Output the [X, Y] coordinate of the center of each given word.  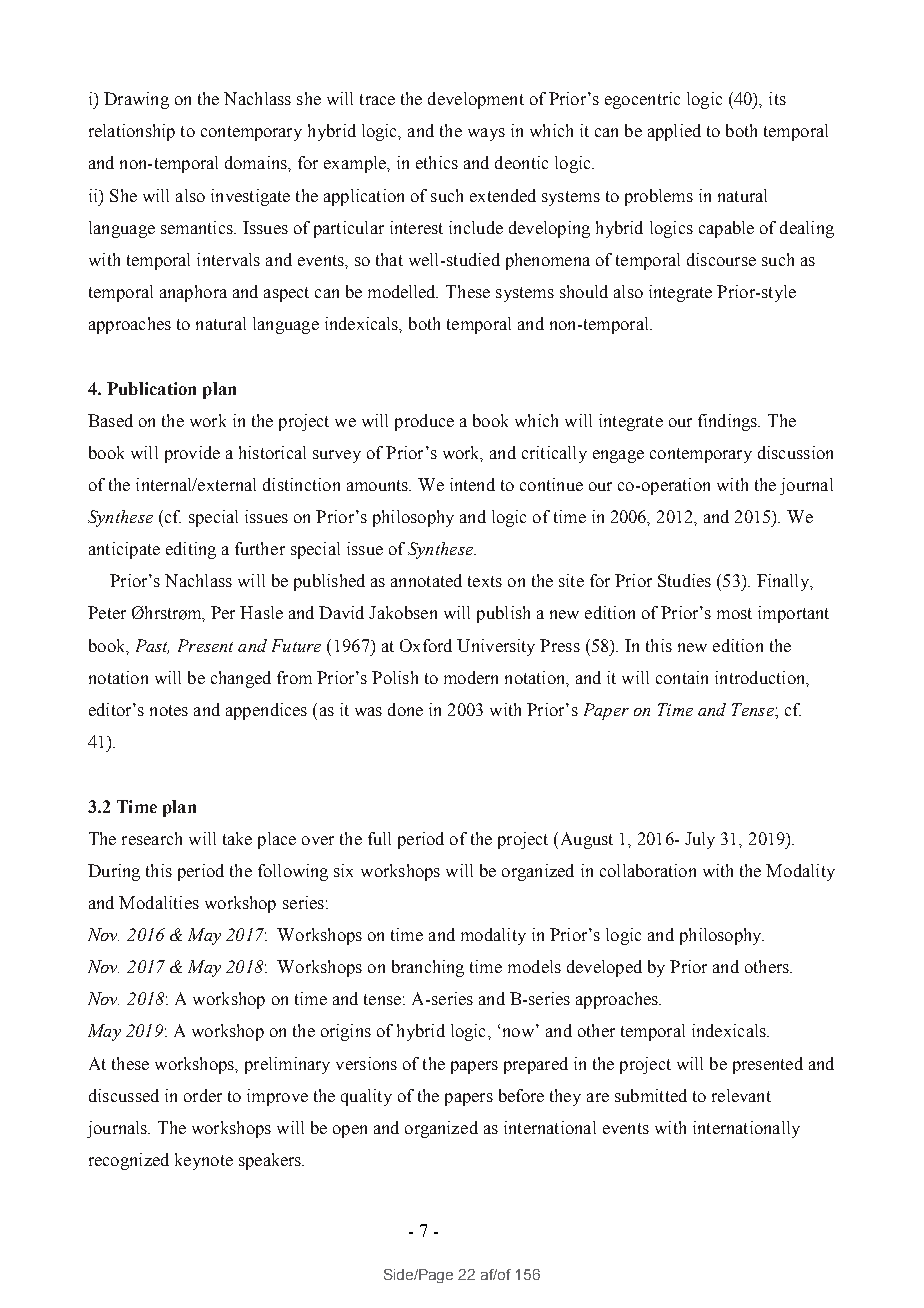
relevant [741, 1095]
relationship [132, 132]
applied [674, 132]
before [521, 1095]
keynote [204, 1161]
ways [486, 134]
